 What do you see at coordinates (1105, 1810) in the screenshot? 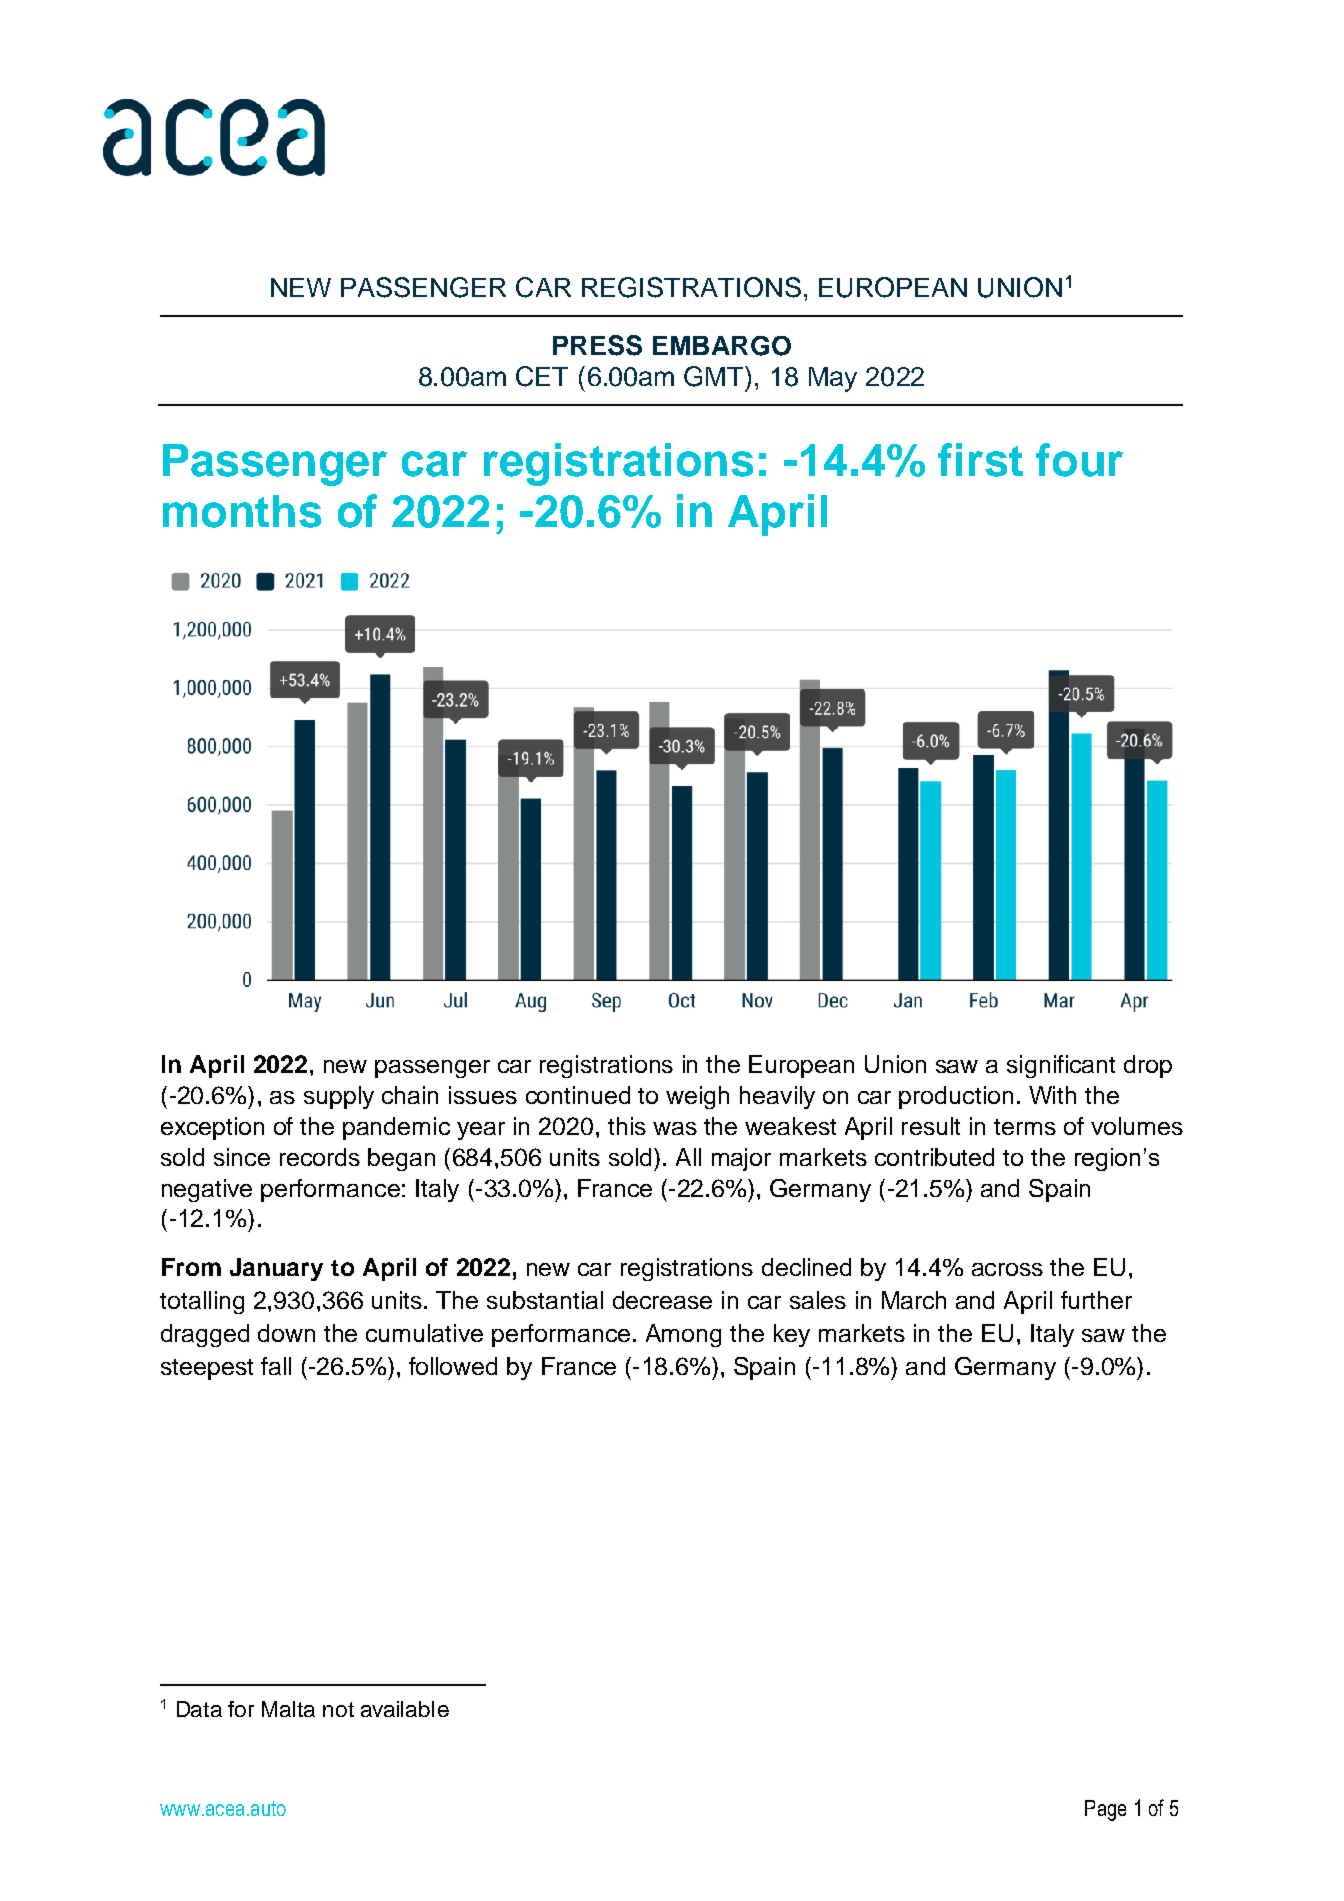
I see `Page` at bounding box center [1105, 1810].
